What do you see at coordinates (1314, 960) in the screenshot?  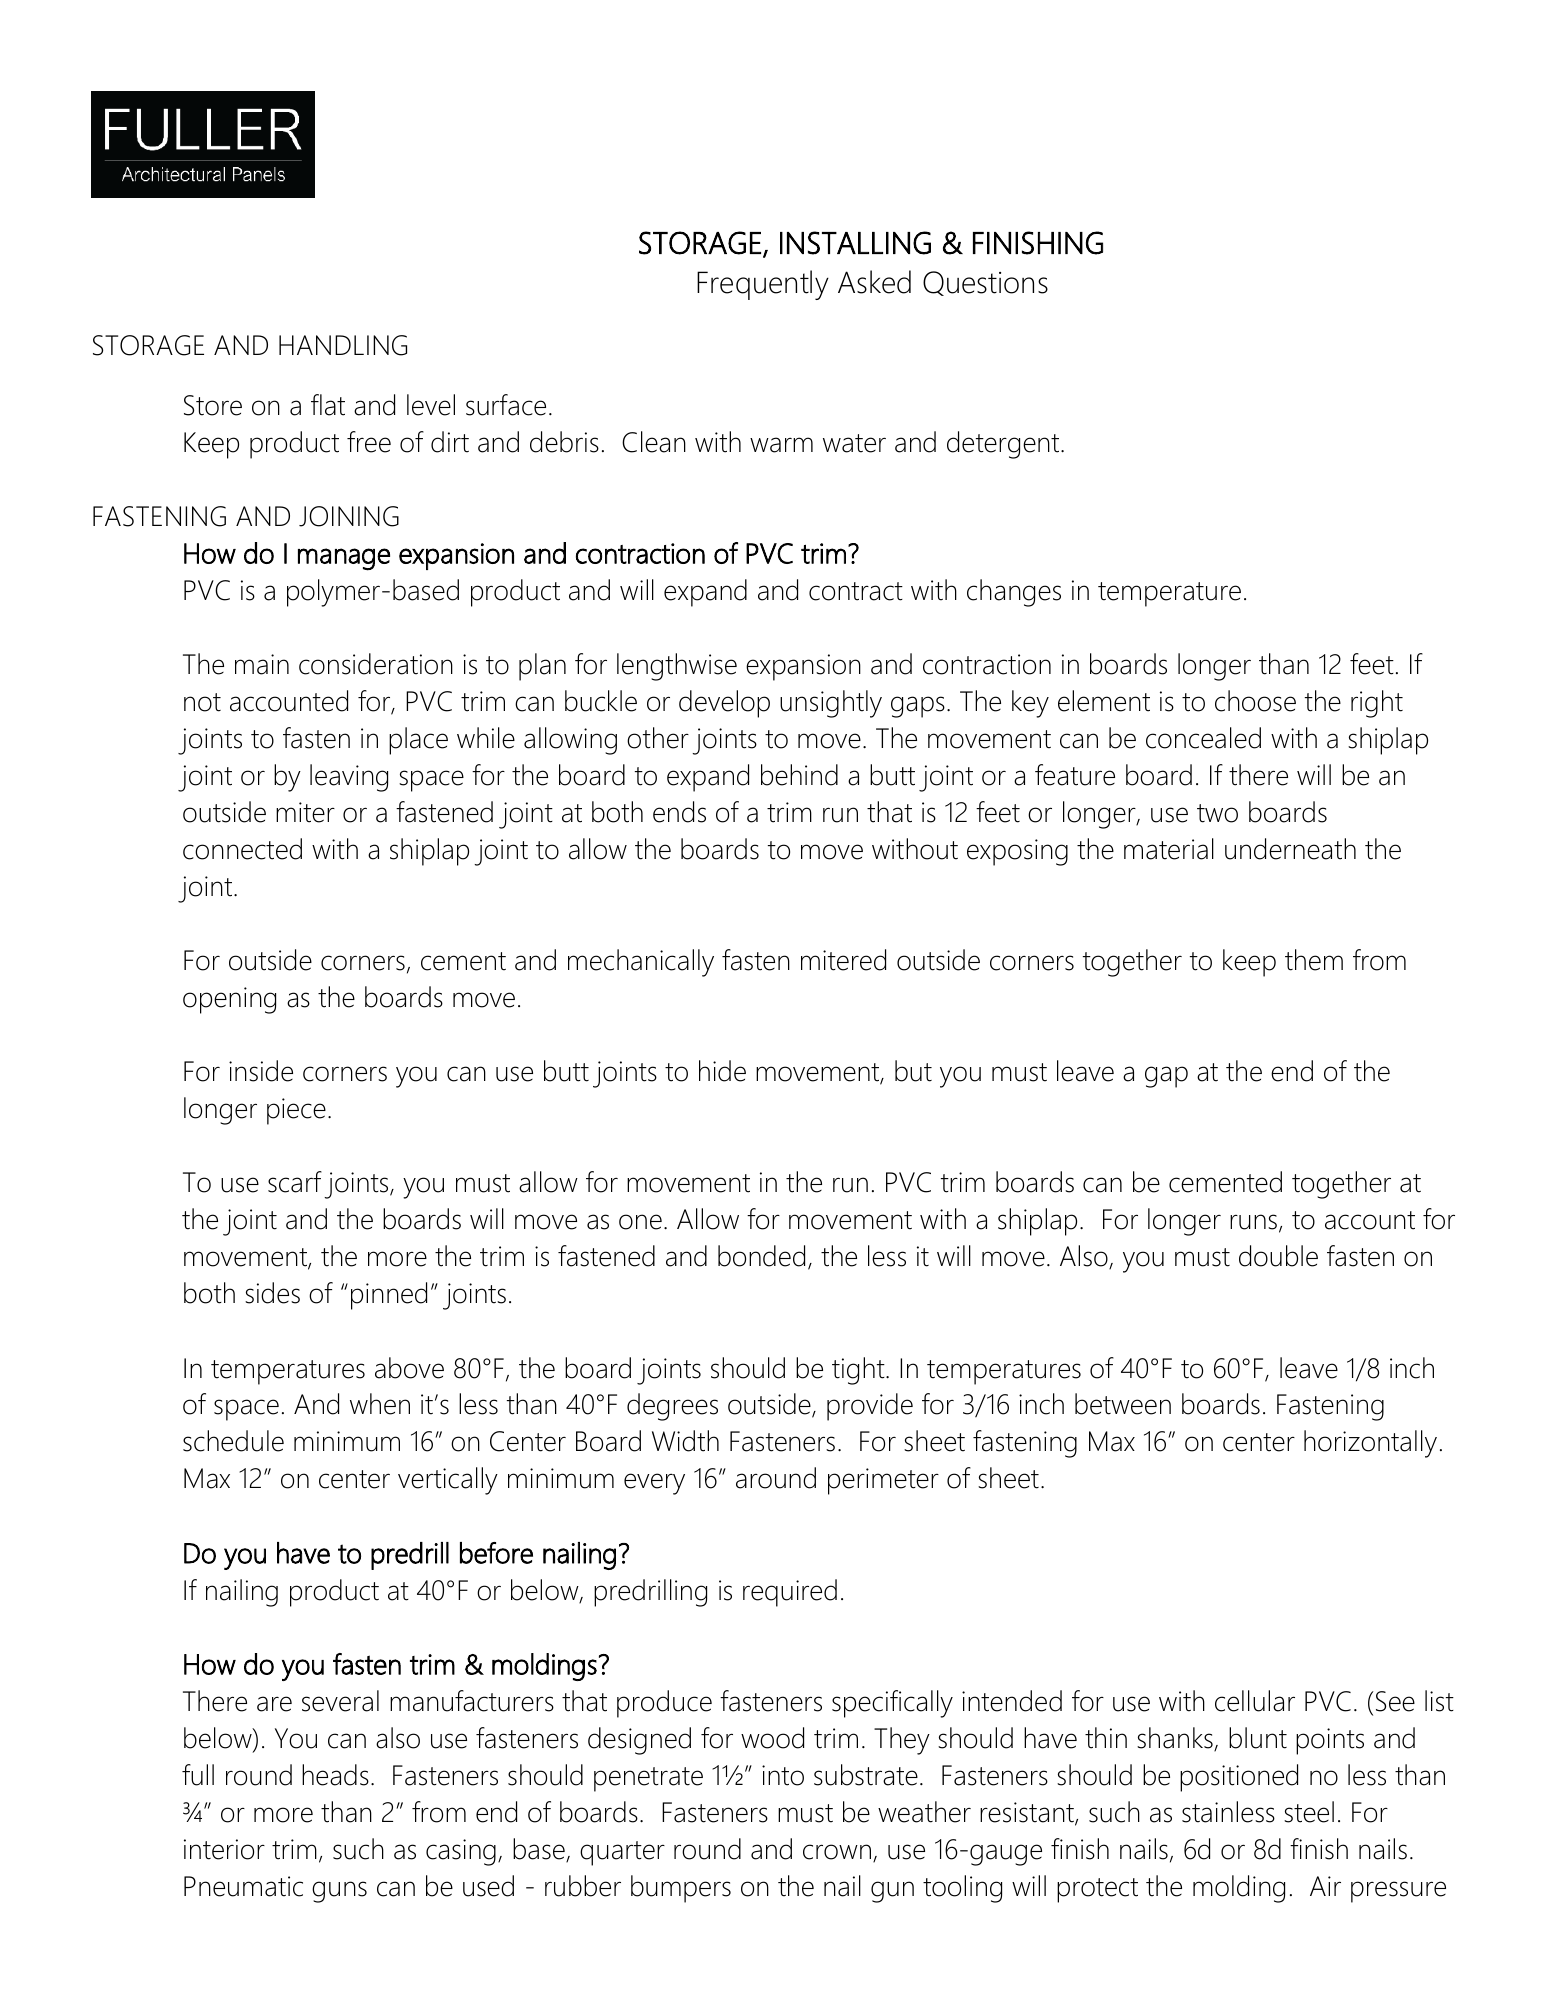 I see `them` at bounding box center [1314, 960].
